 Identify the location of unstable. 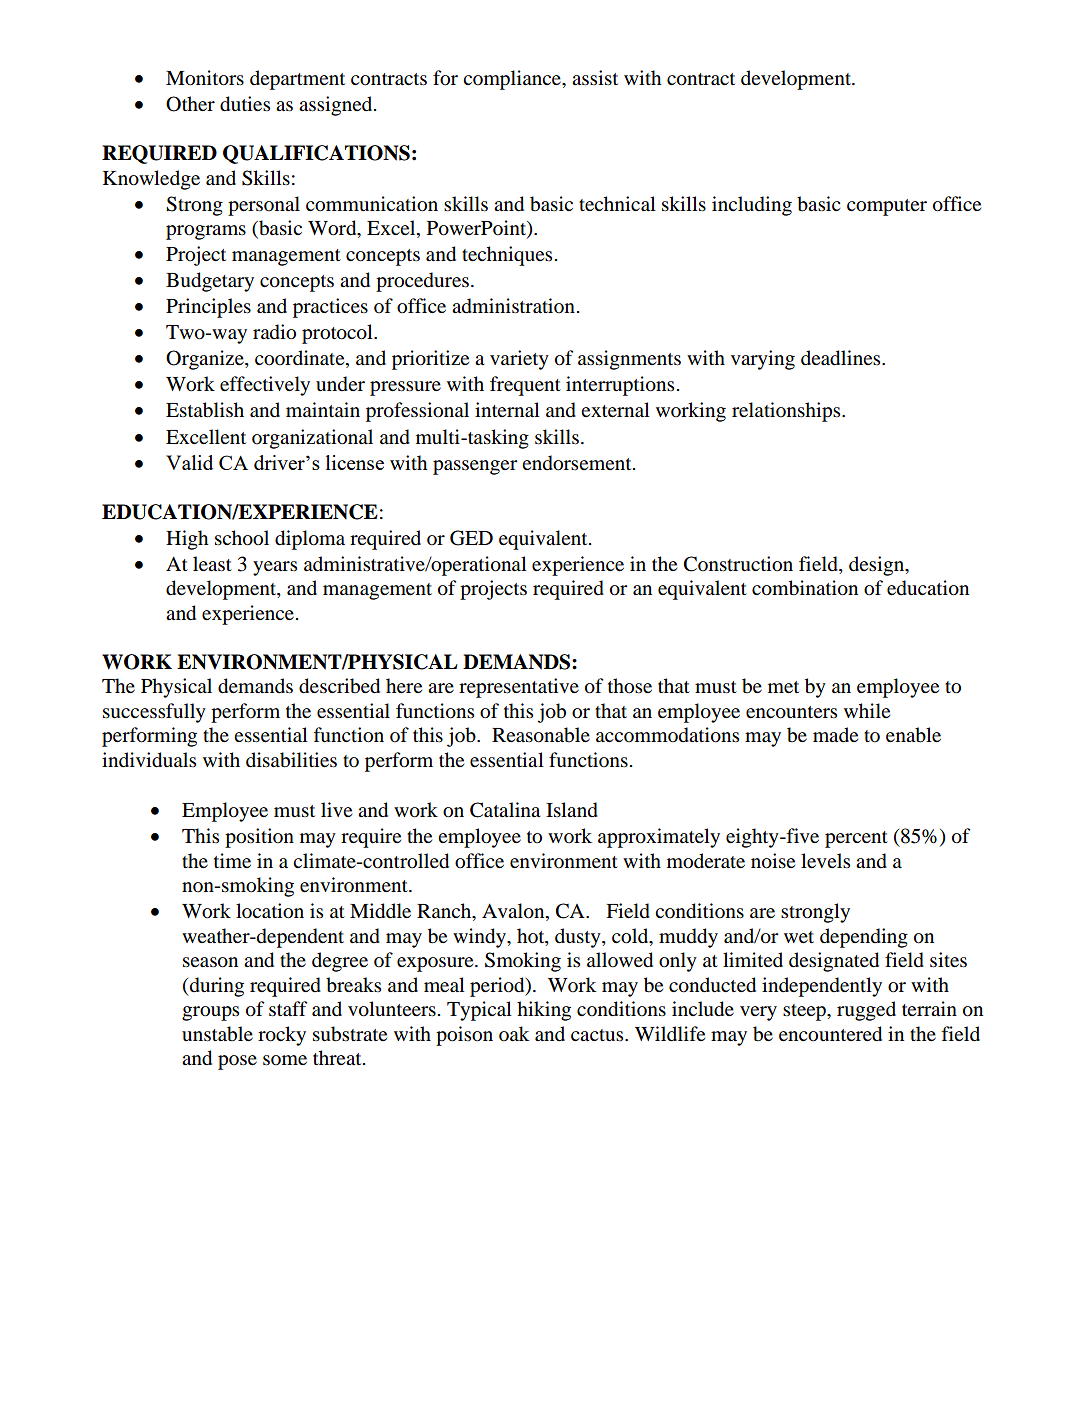
(217, 1034).
